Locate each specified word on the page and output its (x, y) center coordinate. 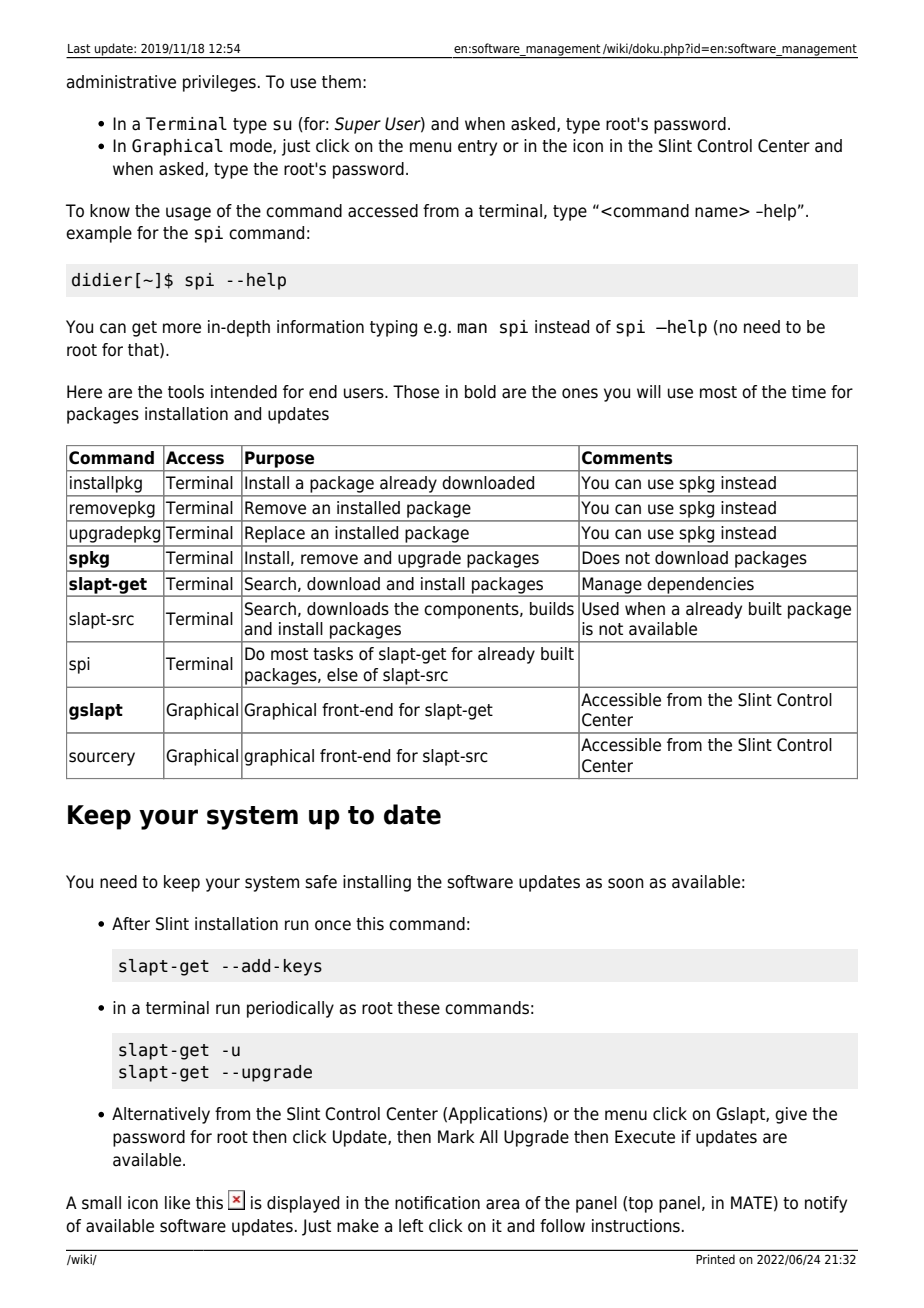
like (177, 1203)
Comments (627, 458)
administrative (121, 82)
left (411, 1226)
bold (480, 392)
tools (186, 392)
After (131, 924)
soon (626, 883)
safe (321, 882)
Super (357, 125)
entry (477, 148)
